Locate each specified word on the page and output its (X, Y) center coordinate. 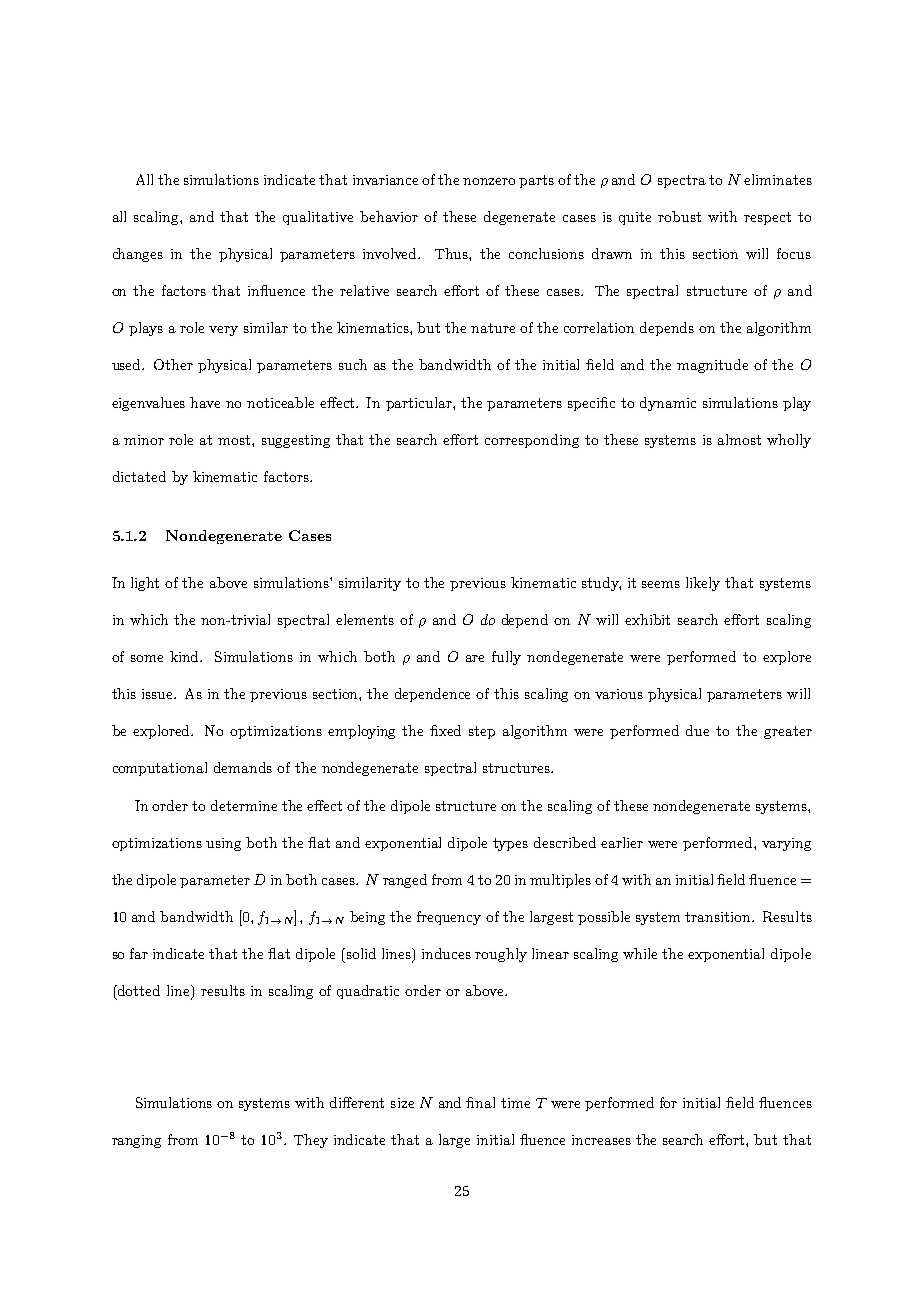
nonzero (489, 181)
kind (186, 656)
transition (719, 917)
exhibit (647, 619)
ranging (136, 1141)
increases (601, 1140)
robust (679, 216)
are (475, 658)
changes (138, 255)
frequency (449, 918)
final (480, 1102)
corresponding (532, 441)
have (205, 402)
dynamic (668, 404)
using (223, 844)
